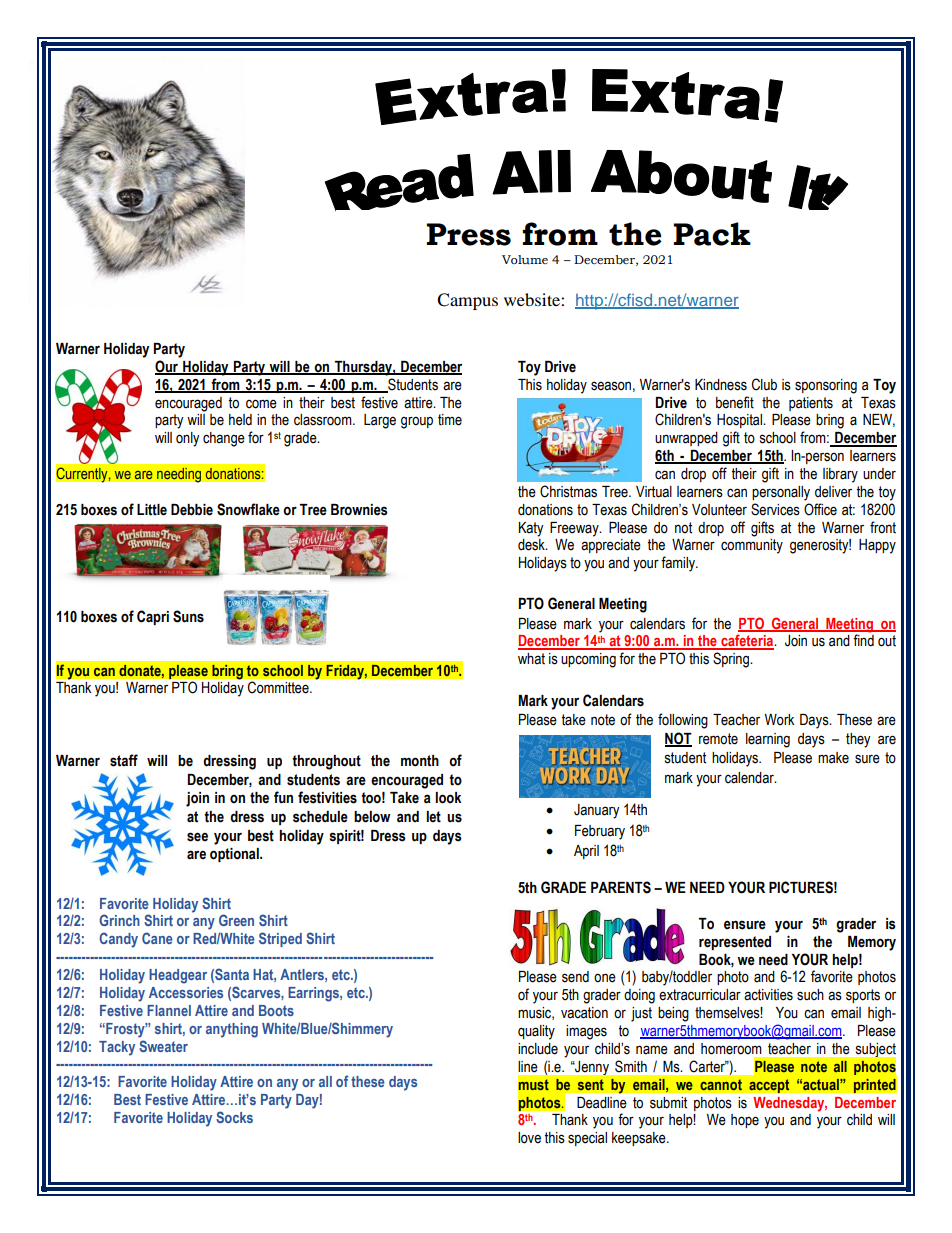 This page has width=952, height=1233. What do you see at coordinates (234, 1117) in the page?
I see `Socks` at bounding box center [234, 1117].
